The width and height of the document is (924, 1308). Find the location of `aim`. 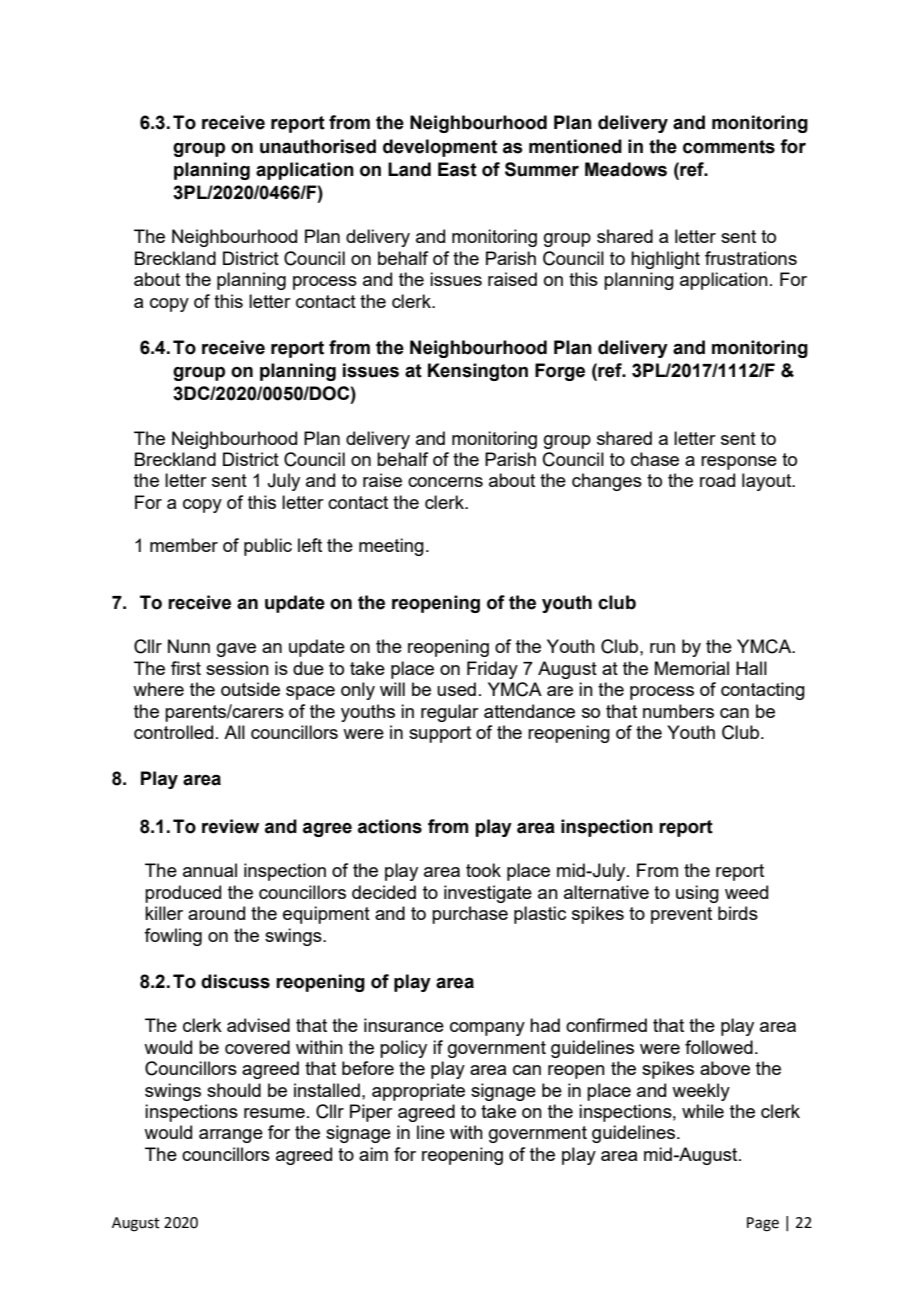

aim is located at coordinates (373, 1154).
